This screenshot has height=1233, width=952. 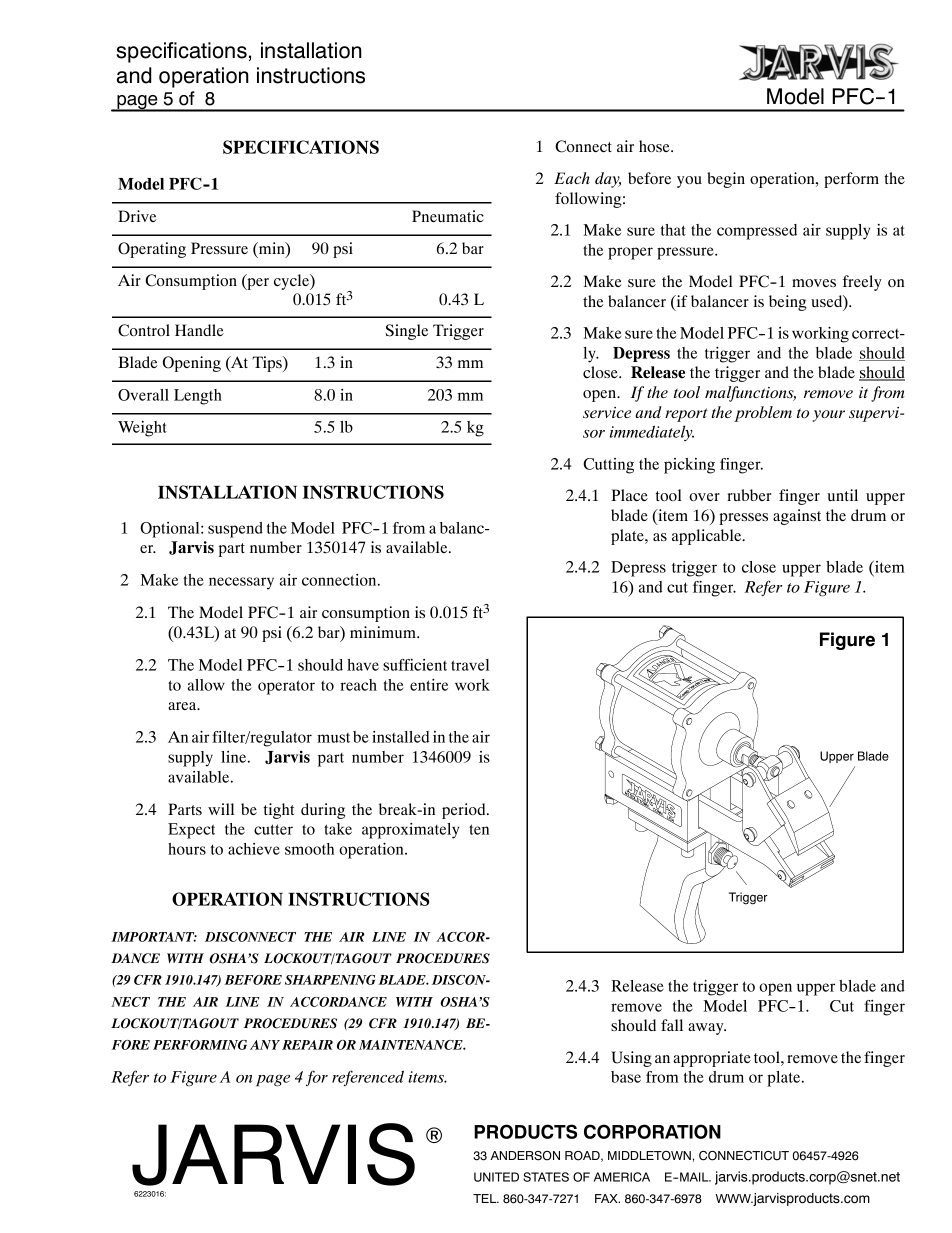 I want to click on Pneumatic, so click(x=448, y=216).
